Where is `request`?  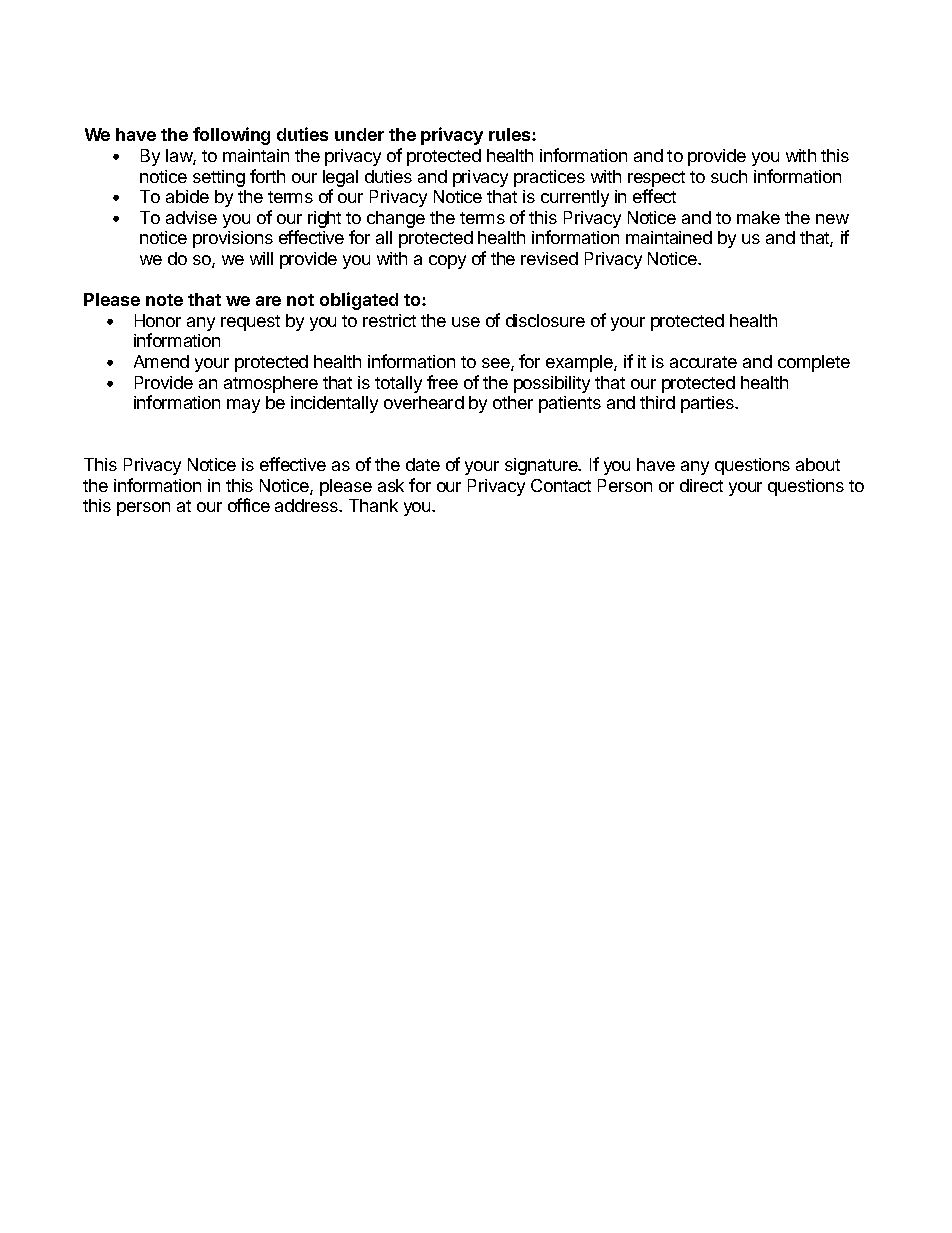
request is located at coordinates (250, 323).
